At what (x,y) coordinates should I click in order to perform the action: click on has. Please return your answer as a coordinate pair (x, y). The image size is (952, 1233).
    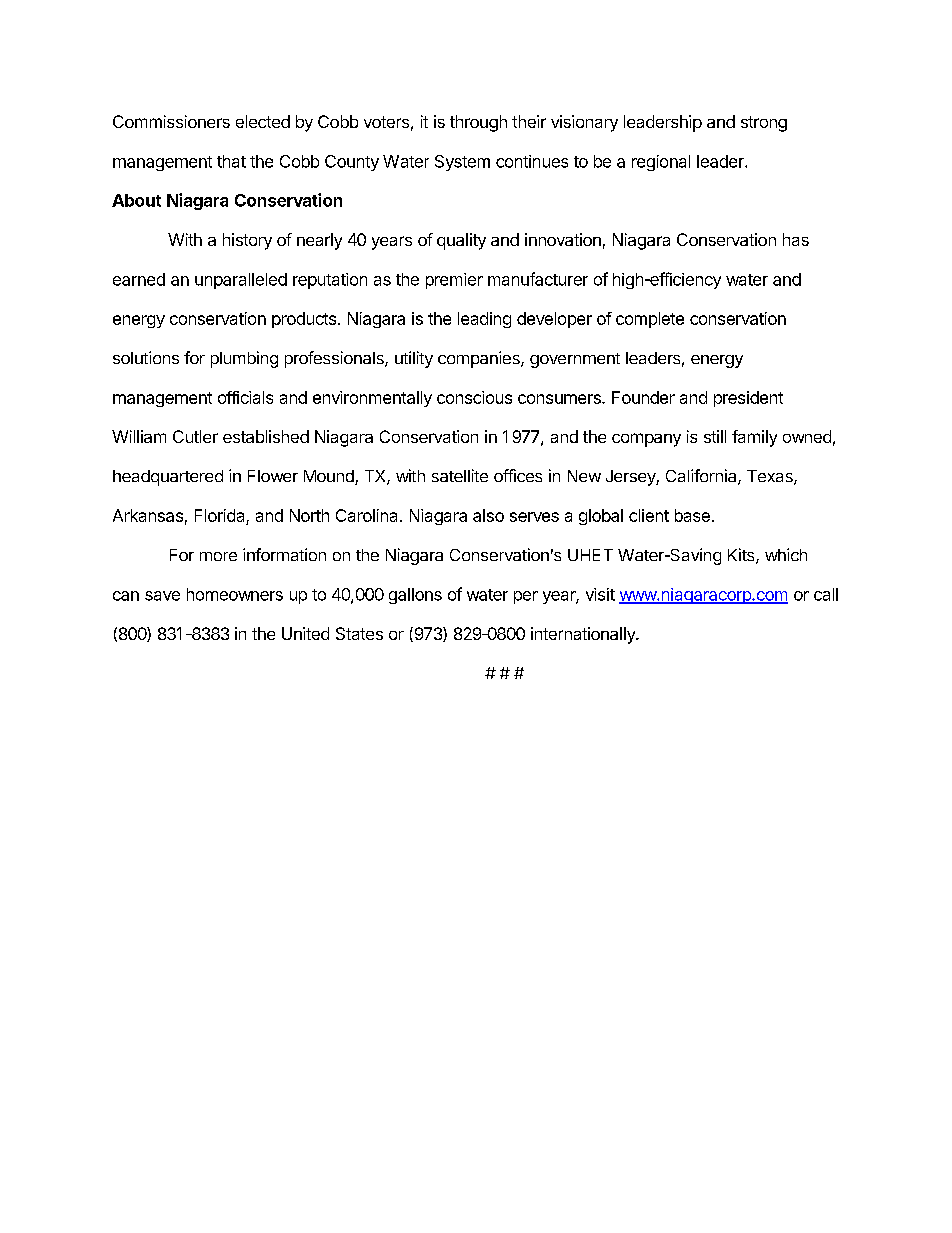
    Looking at the image, I should click on (796, 239).
